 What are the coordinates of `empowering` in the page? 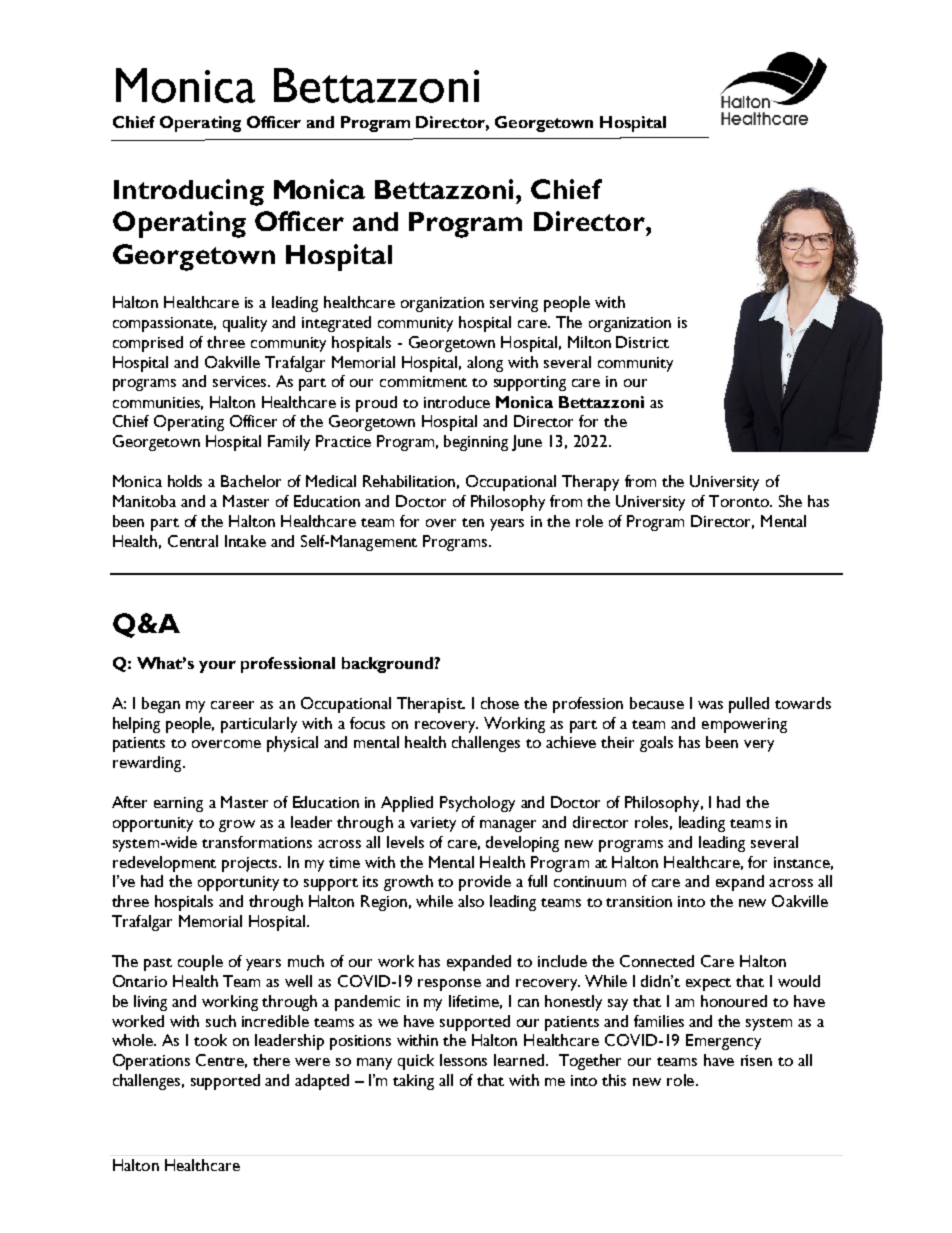 It's located at (744, 725).
